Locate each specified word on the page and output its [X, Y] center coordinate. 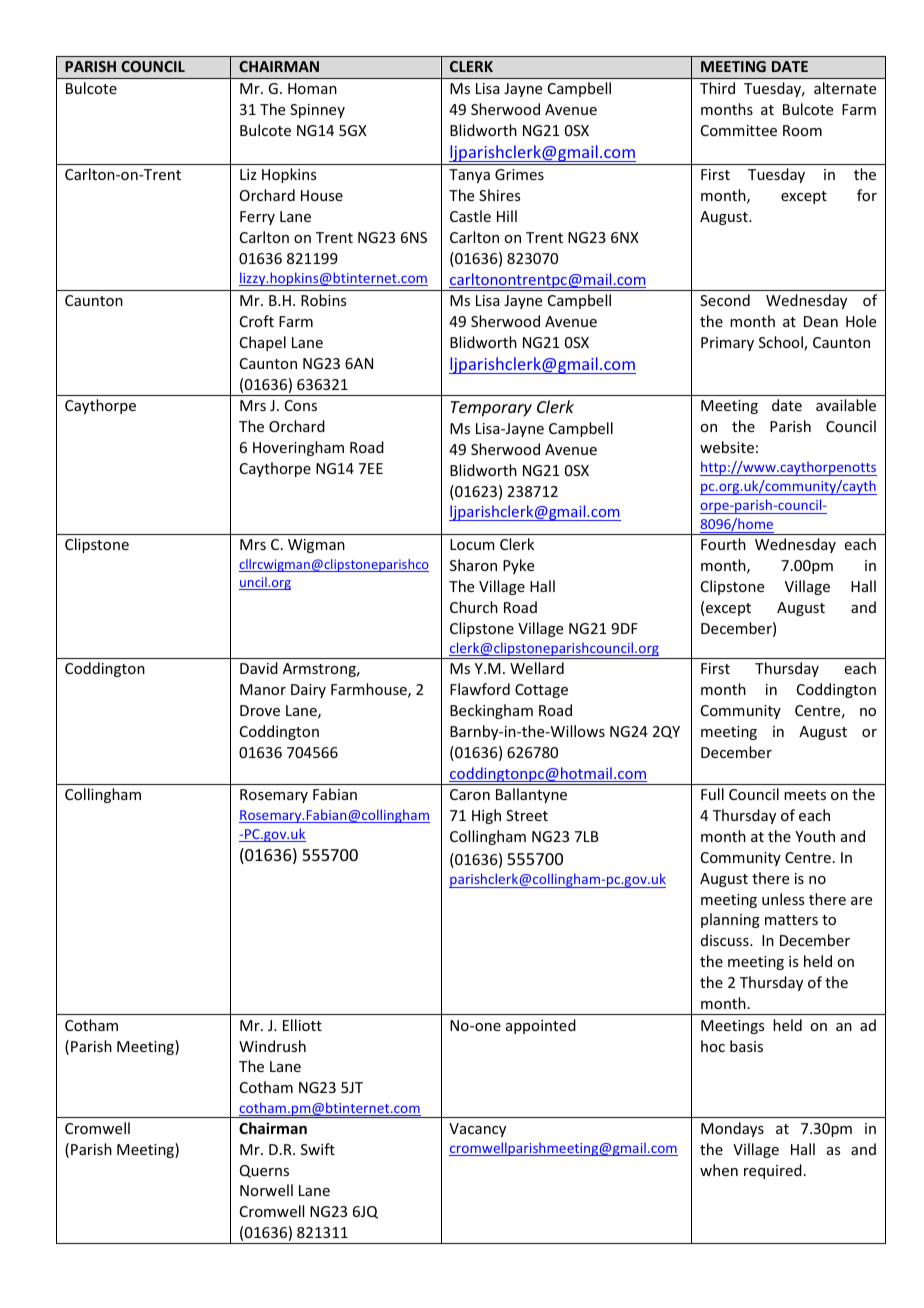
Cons [301, 405]
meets [805, 795]
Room [802, 130]
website [727, 447]
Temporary [491, 409]
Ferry [257, 218]
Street [527, 815]
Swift [318, 1149]
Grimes [519, 174]
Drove [260, 710]
